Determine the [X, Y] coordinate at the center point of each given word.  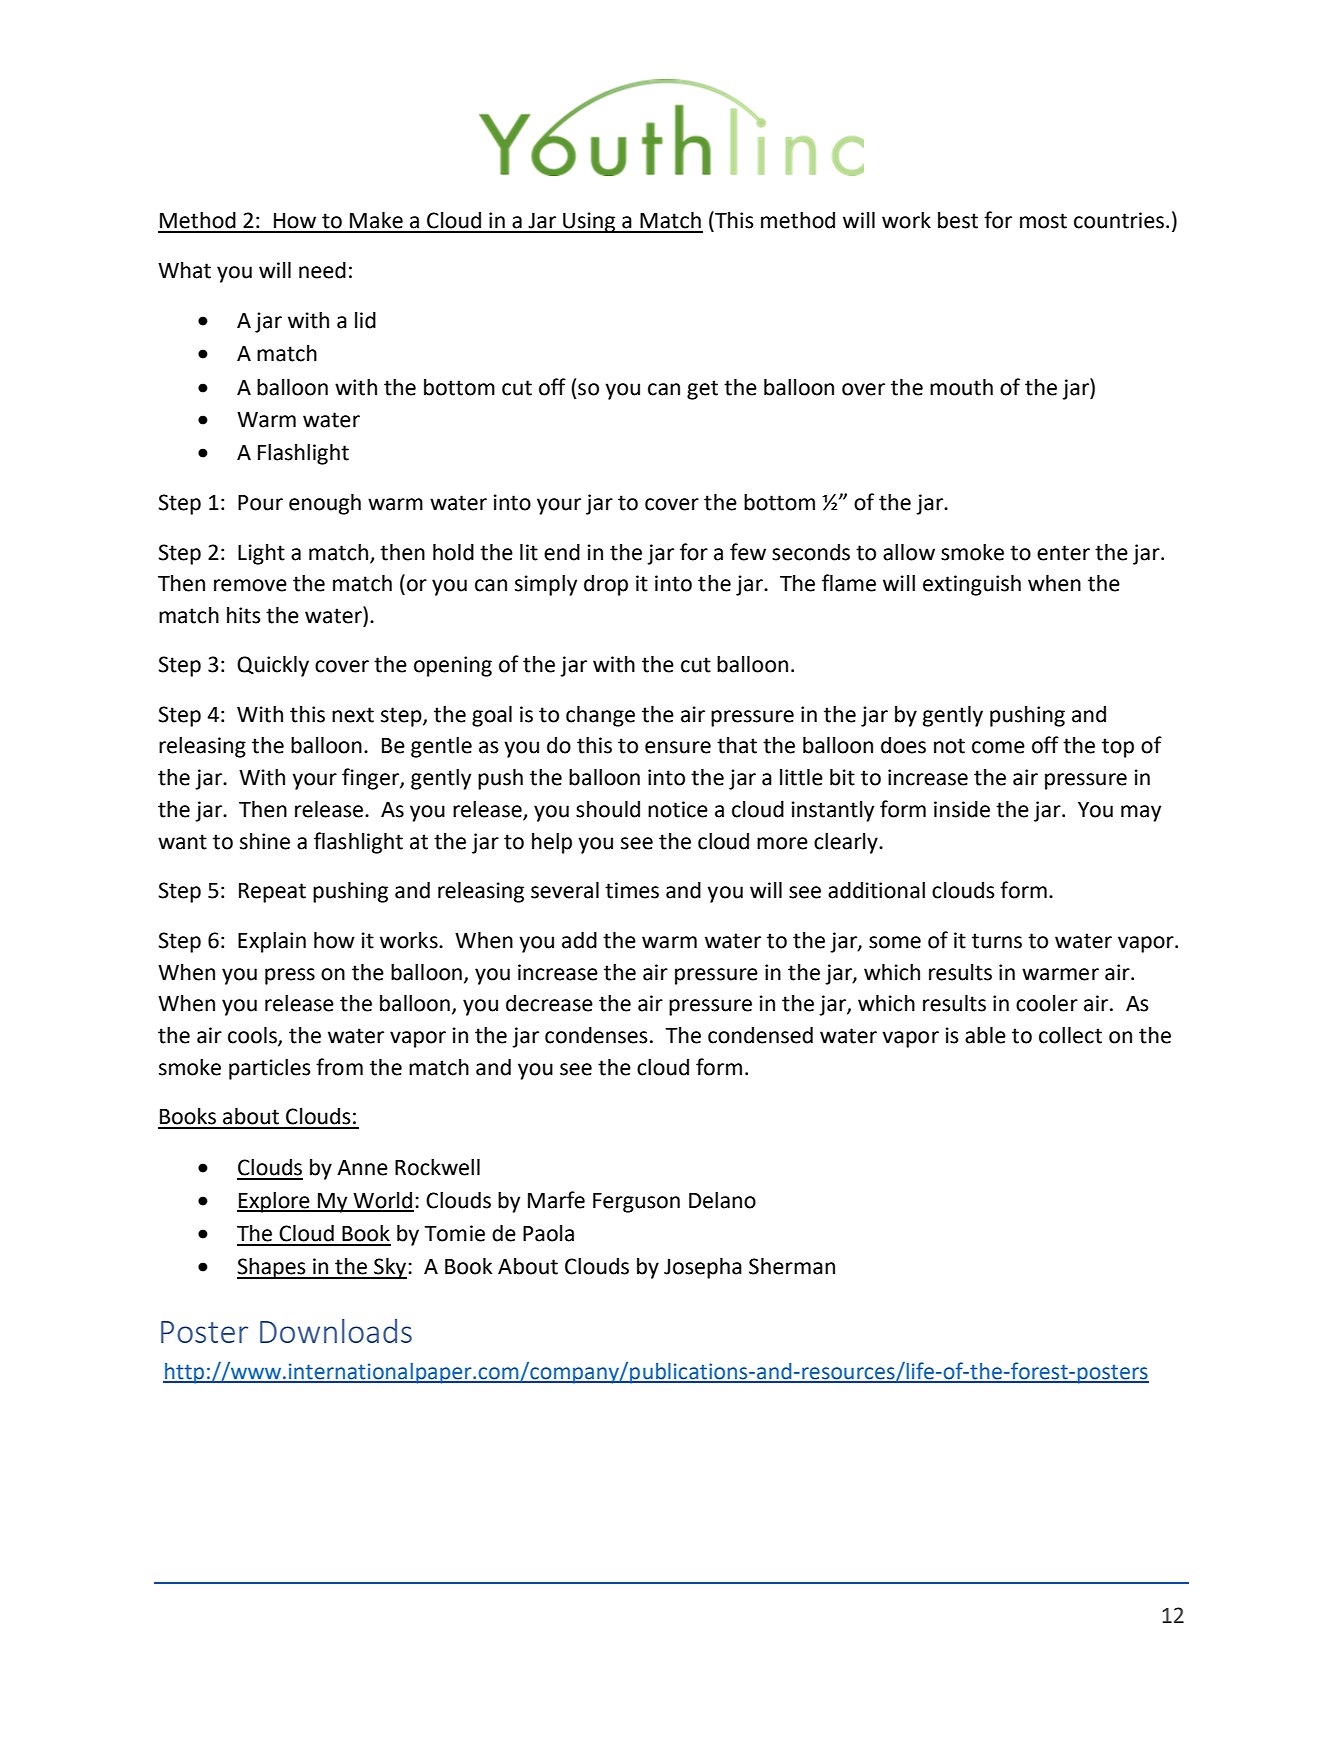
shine [265, 841]
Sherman [792, 1266]
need [322, 270]
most [1043, 221]
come [998, 747]
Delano [722, 1200]
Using [589, 222]
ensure [678, 747]
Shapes [272, 1268]
